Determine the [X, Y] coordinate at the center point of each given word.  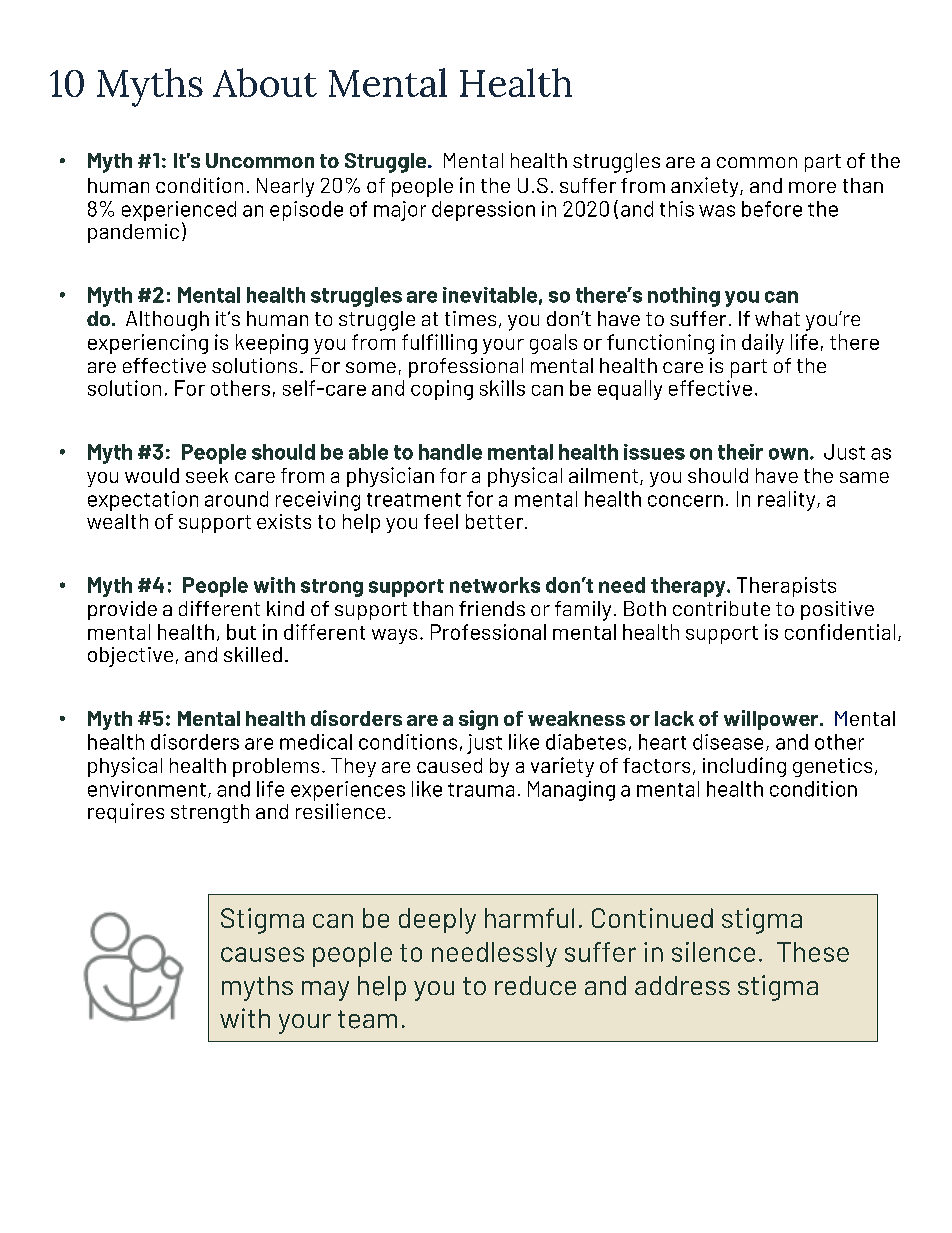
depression [483, 211]
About [265, 82]
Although [167, 321]
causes [262, 954]
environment [147, 789]
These [813, 952]
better [494, 521]
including [744, 767]
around [236, 499]
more [812, 187]
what [777, 318]
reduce [535, 985]
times [470, 318]
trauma [481, 790]
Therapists [786, 587]
